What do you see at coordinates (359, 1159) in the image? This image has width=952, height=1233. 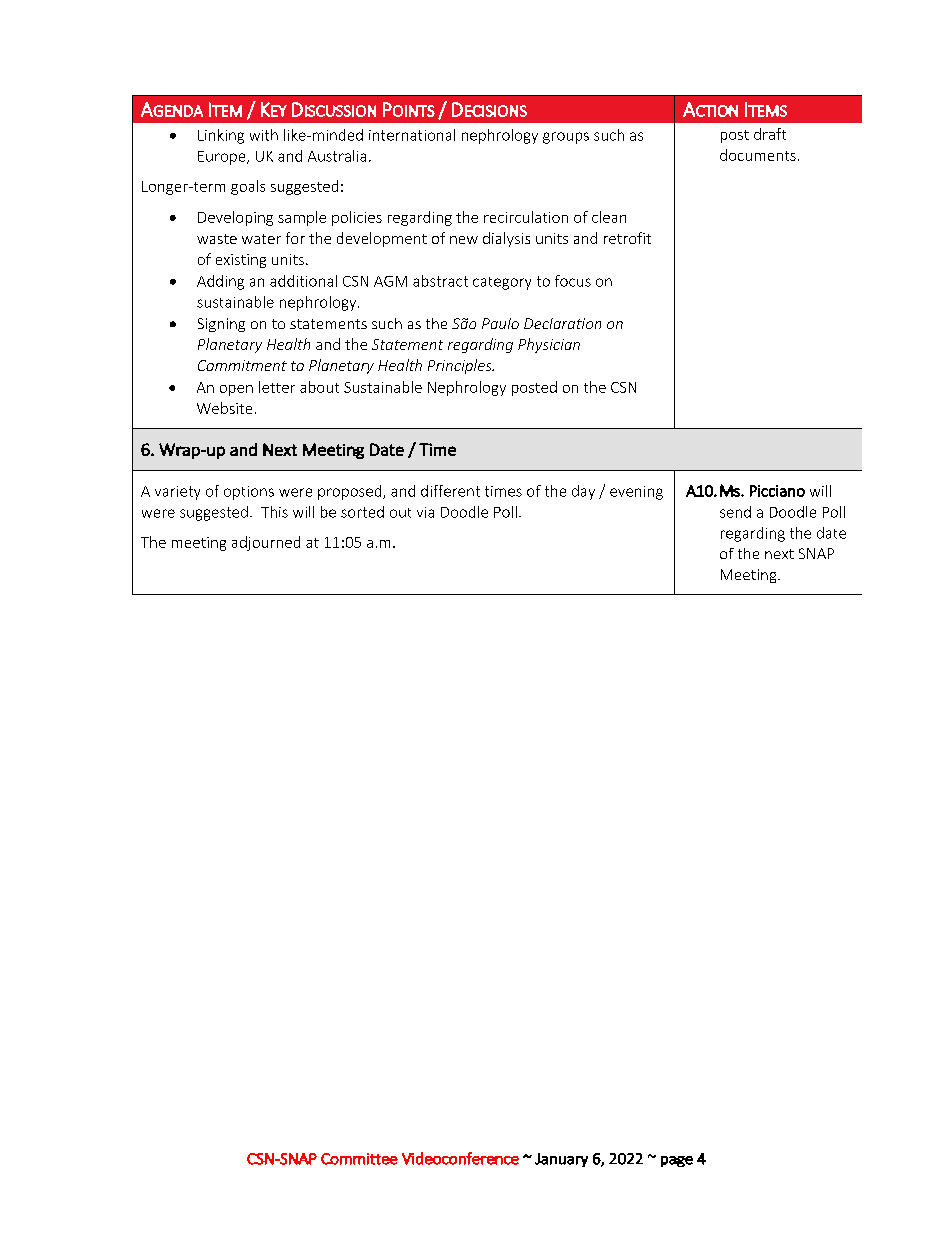 I see `Committee` at bounding box center [359, 1159].
